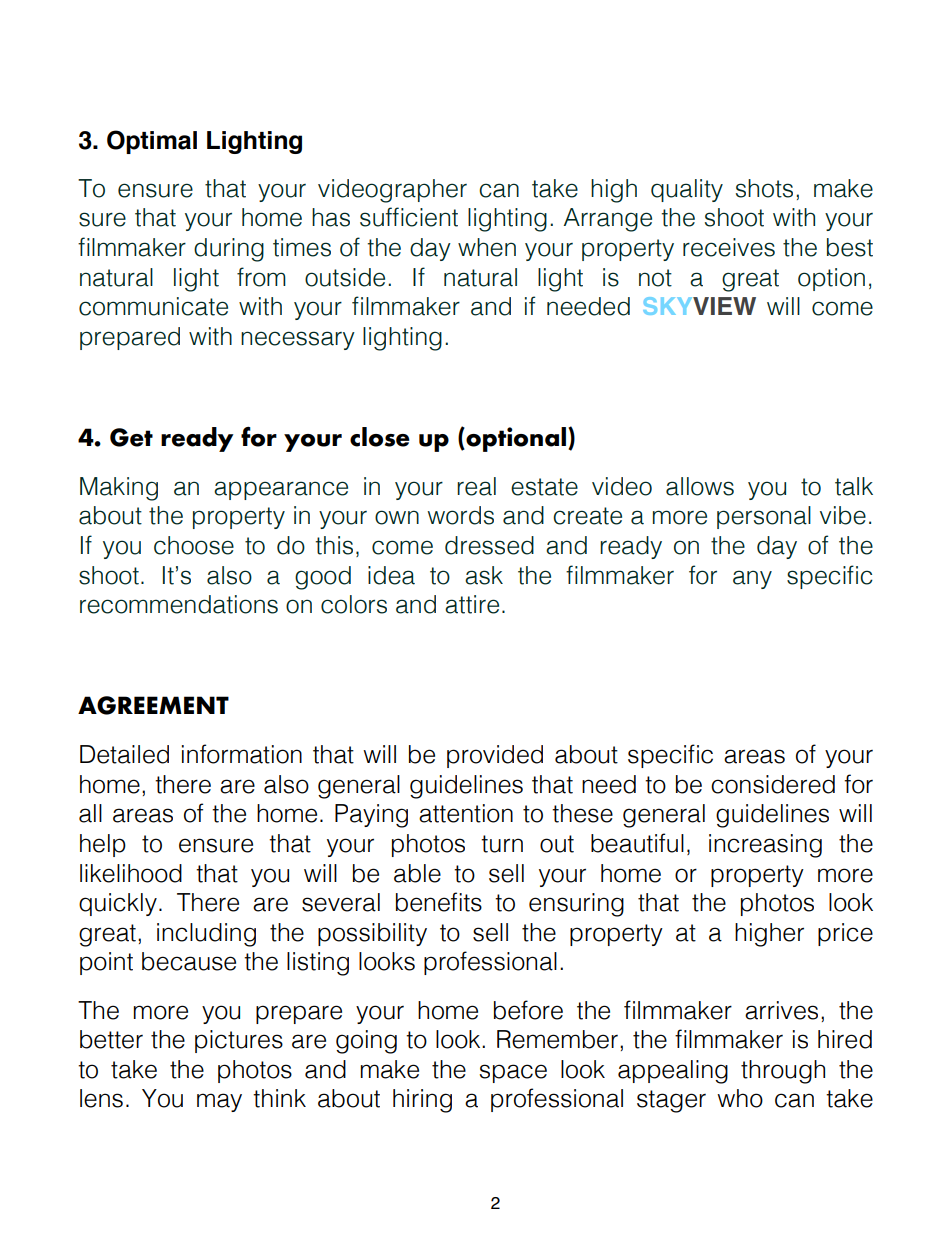 This screenshot has width=952, height=1233. What do you see at coordinates (152, 142) in the screenshot?
I see `Optimal` at bounding box center [152, 142].
